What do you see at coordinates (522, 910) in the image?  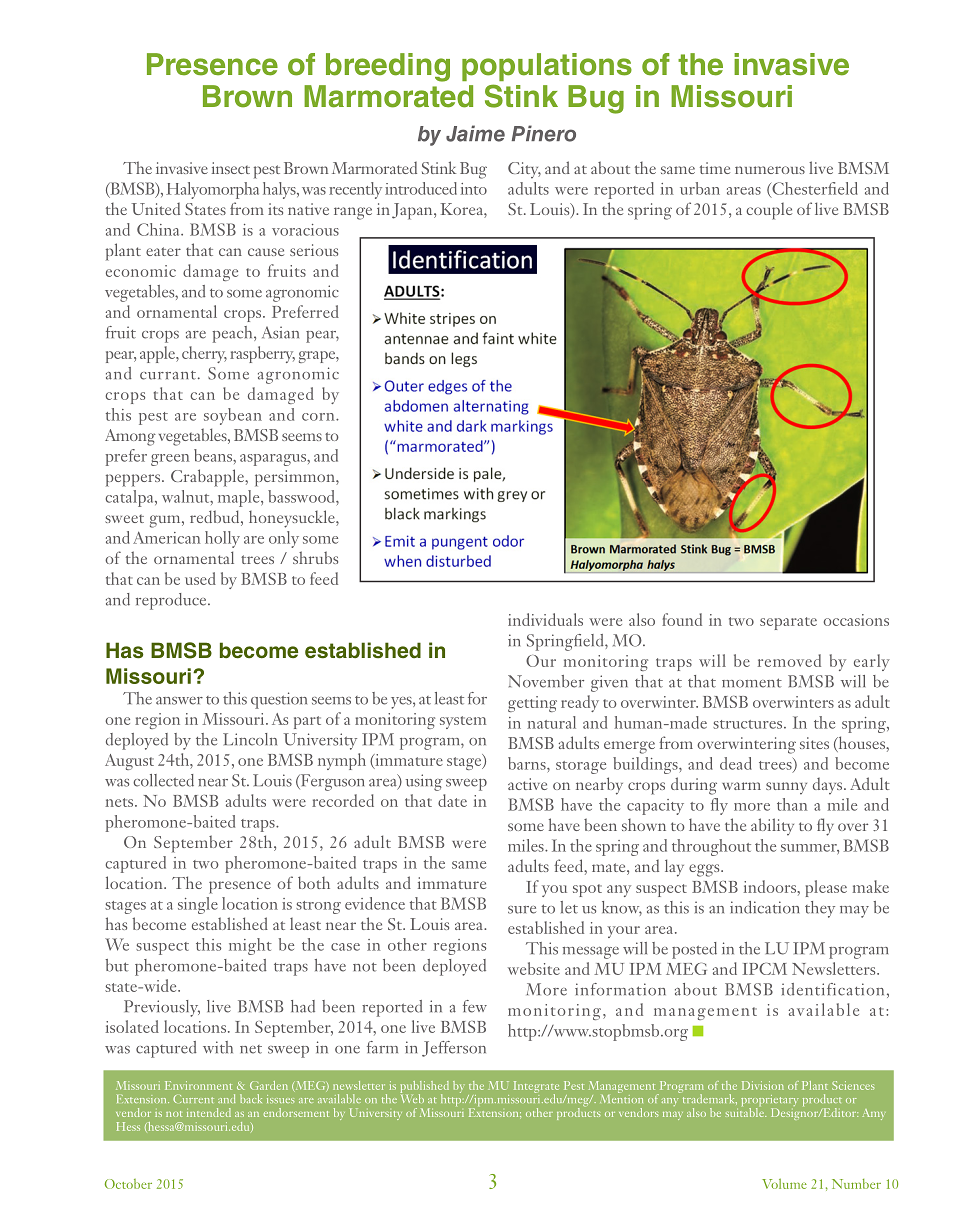 I see `sure` at bounding box center [522, 910].
